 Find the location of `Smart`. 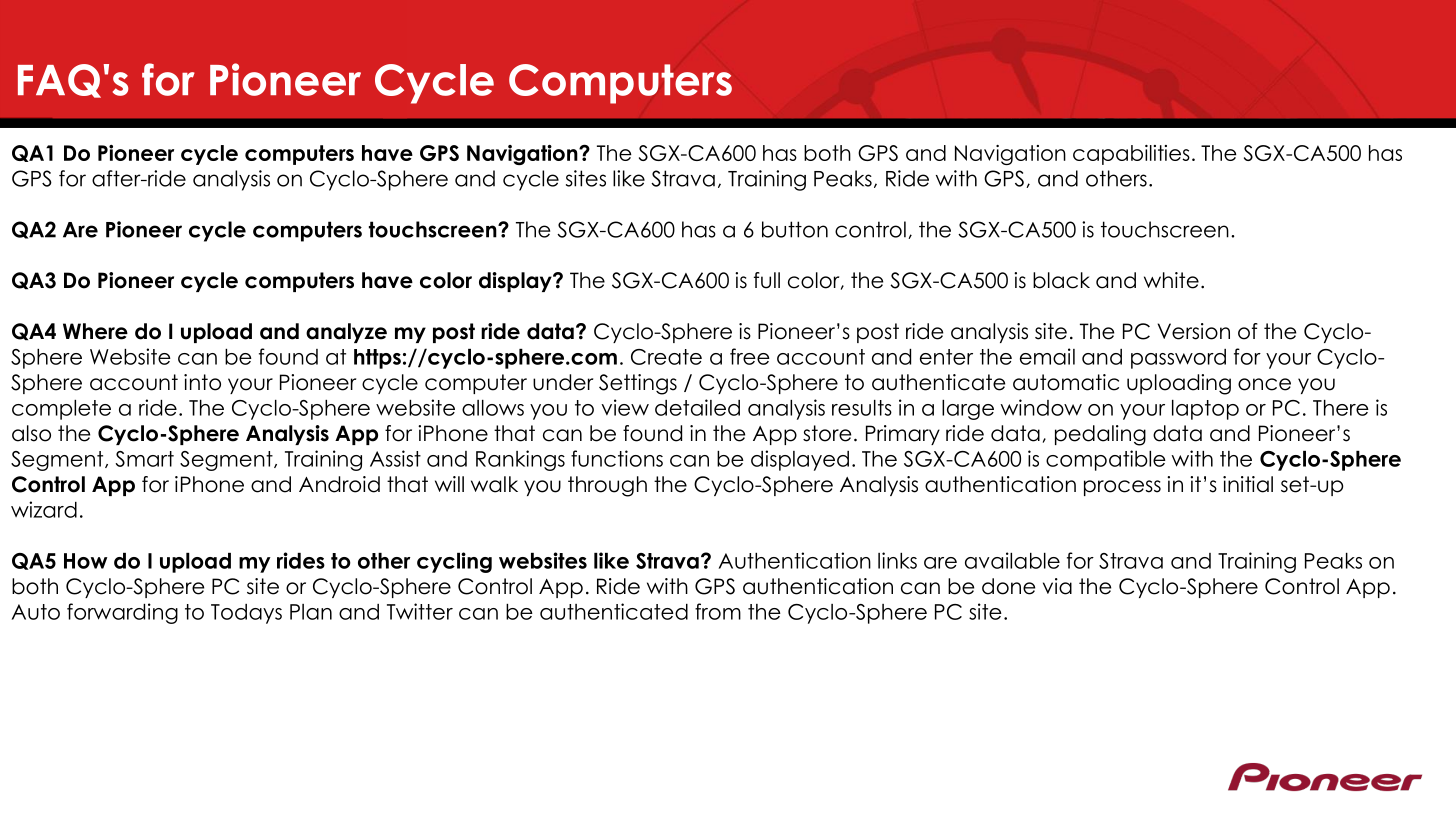

Smart is located at coordinates (145, 459).
